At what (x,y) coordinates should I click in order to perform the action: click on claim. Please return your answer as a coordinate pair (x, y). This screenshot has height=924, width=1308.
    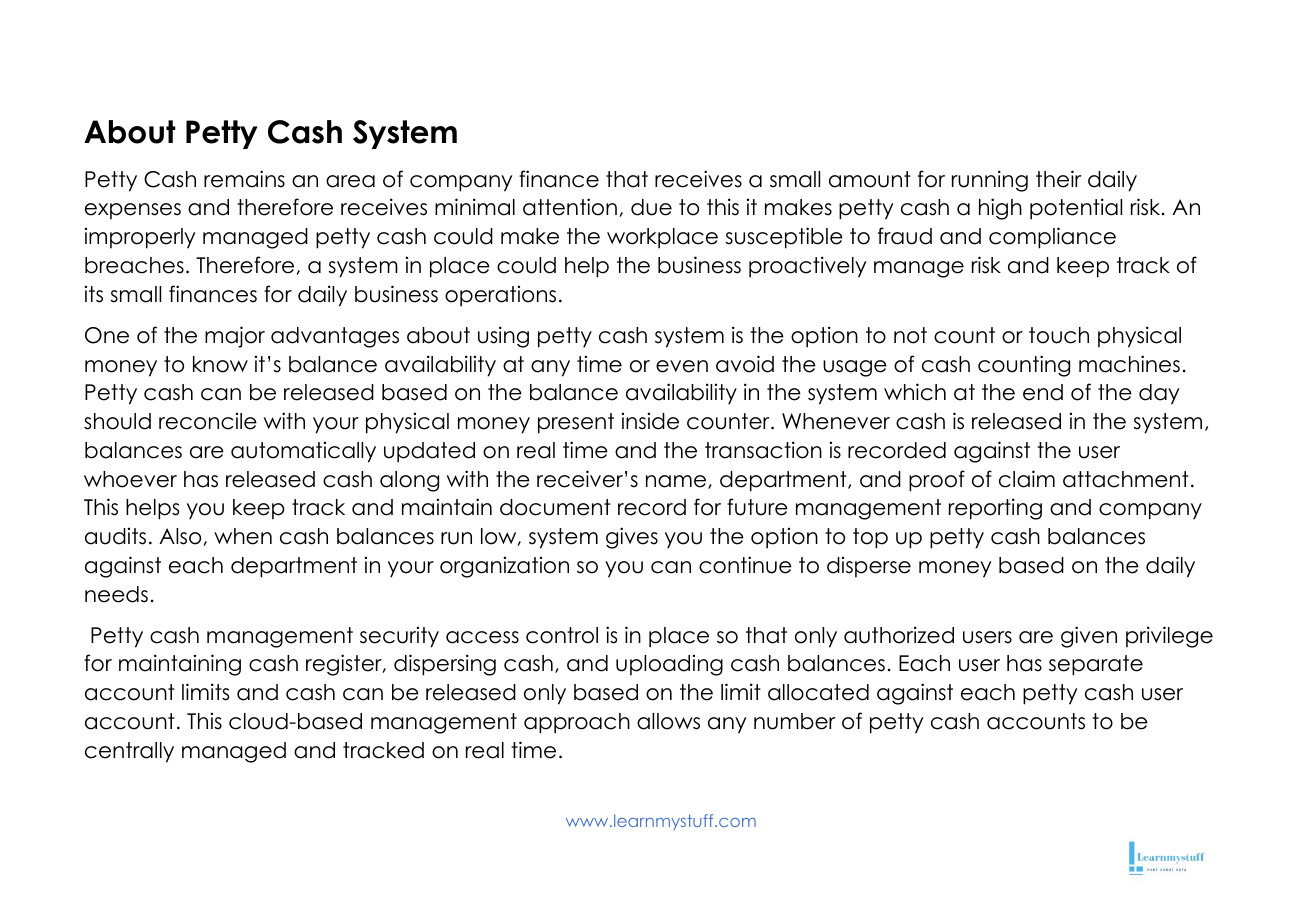
    Looking at the image, I should click on (1027, 479).
